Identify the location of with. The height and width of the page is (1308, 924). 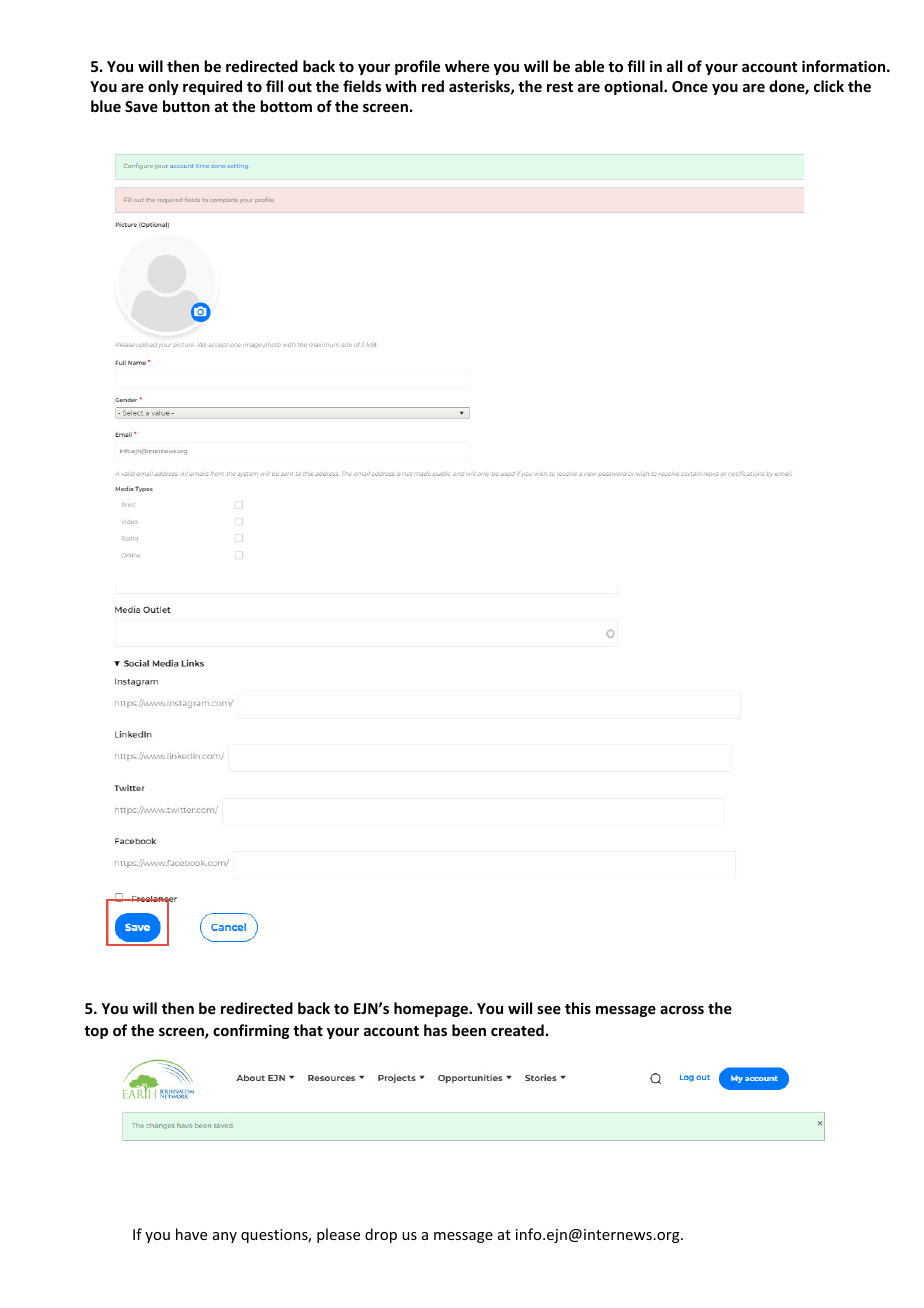
(400, 86).
